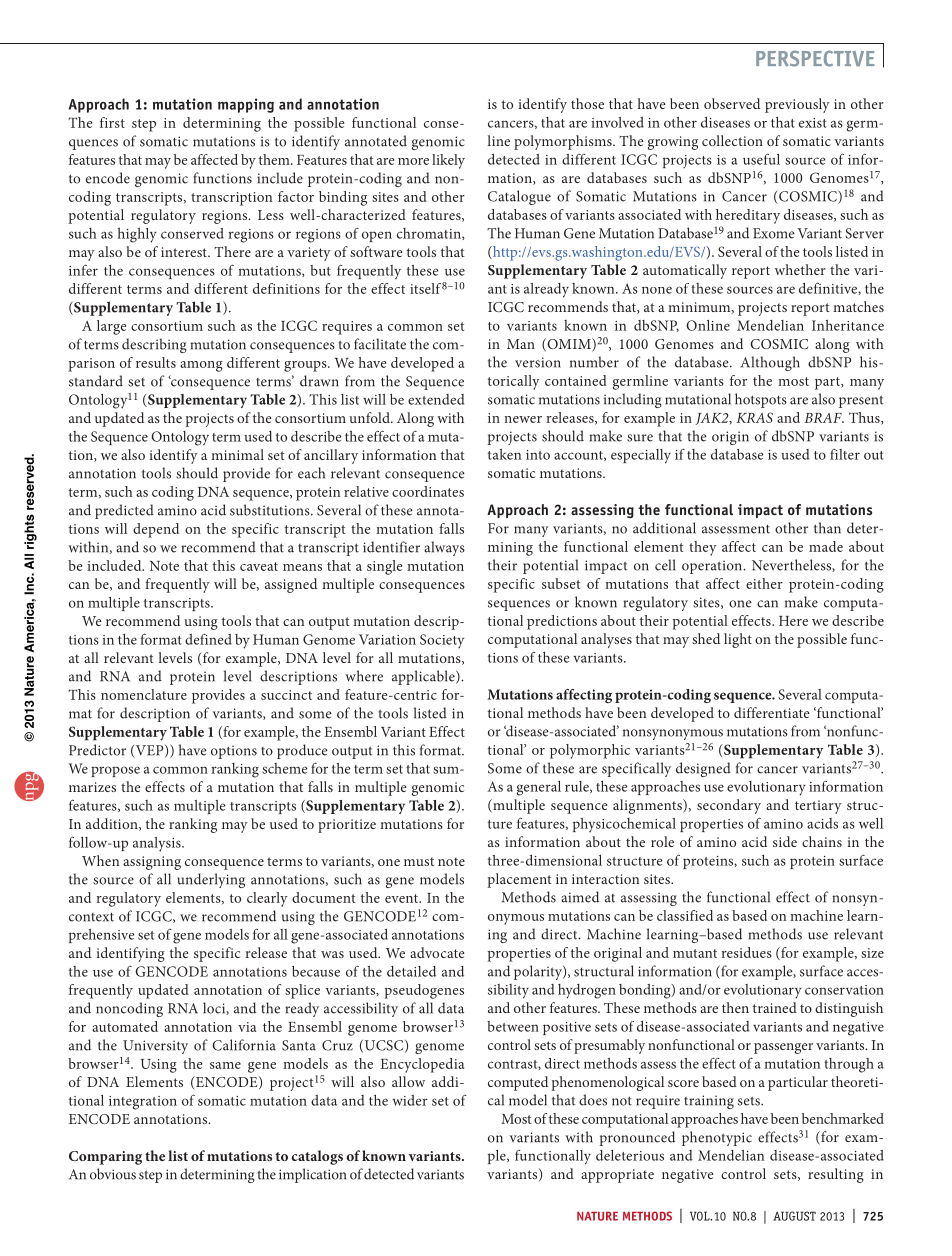 Image resolution: width=952 pixels, height=1256 pixels. I want to click on mapping, so click(246, 105).
